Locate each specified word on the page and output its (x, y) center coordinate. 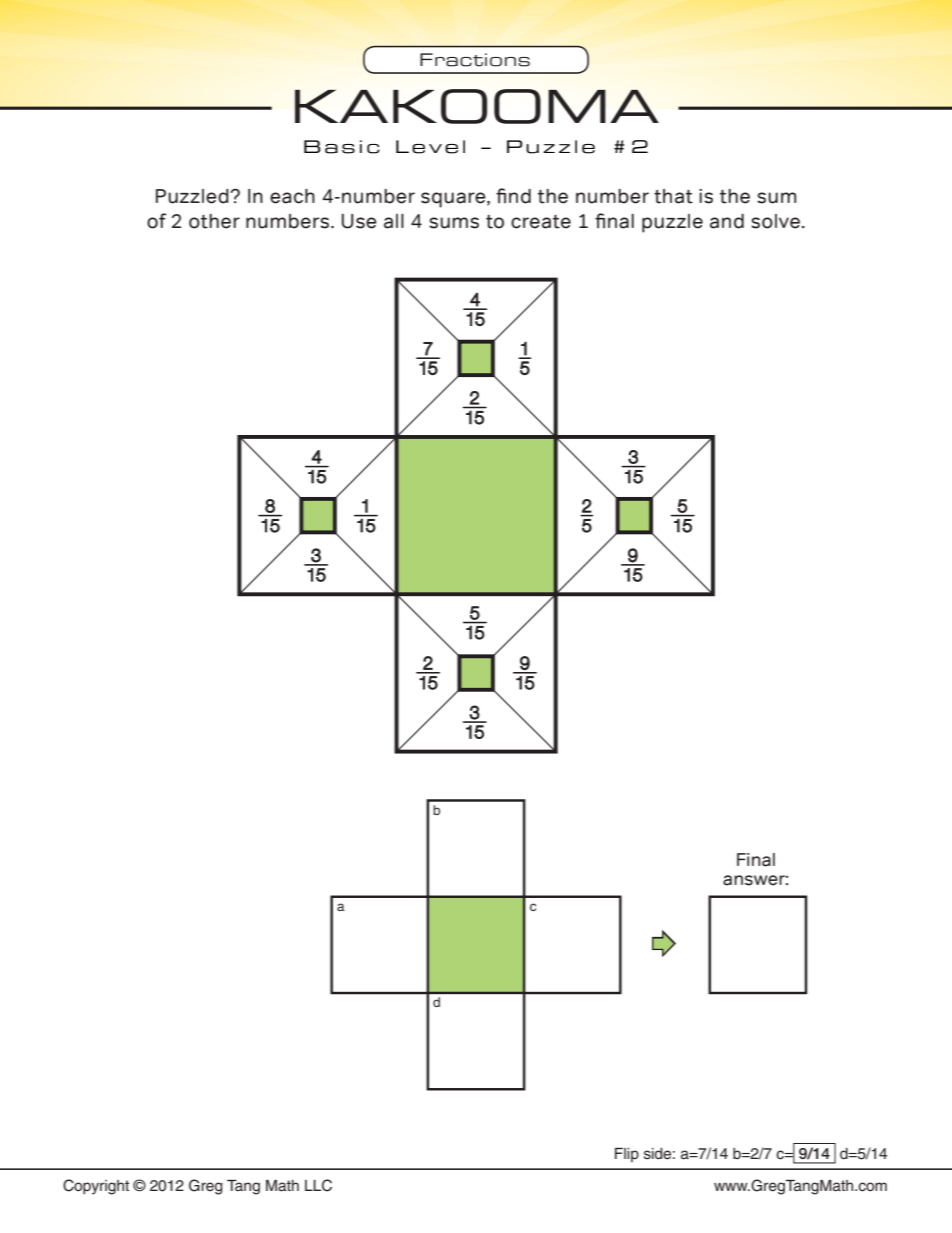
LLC (318, 1185)
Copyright (96, 1187)
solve (775, 221)
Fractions (475, 60)
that (673, 196)
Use (359, 221)
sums (454, 223)
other (214, 221)
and (727, 221)
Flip (627, 1155)
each (292, 196)
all (394, 221)
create (541, 222)
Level (430, 147)
